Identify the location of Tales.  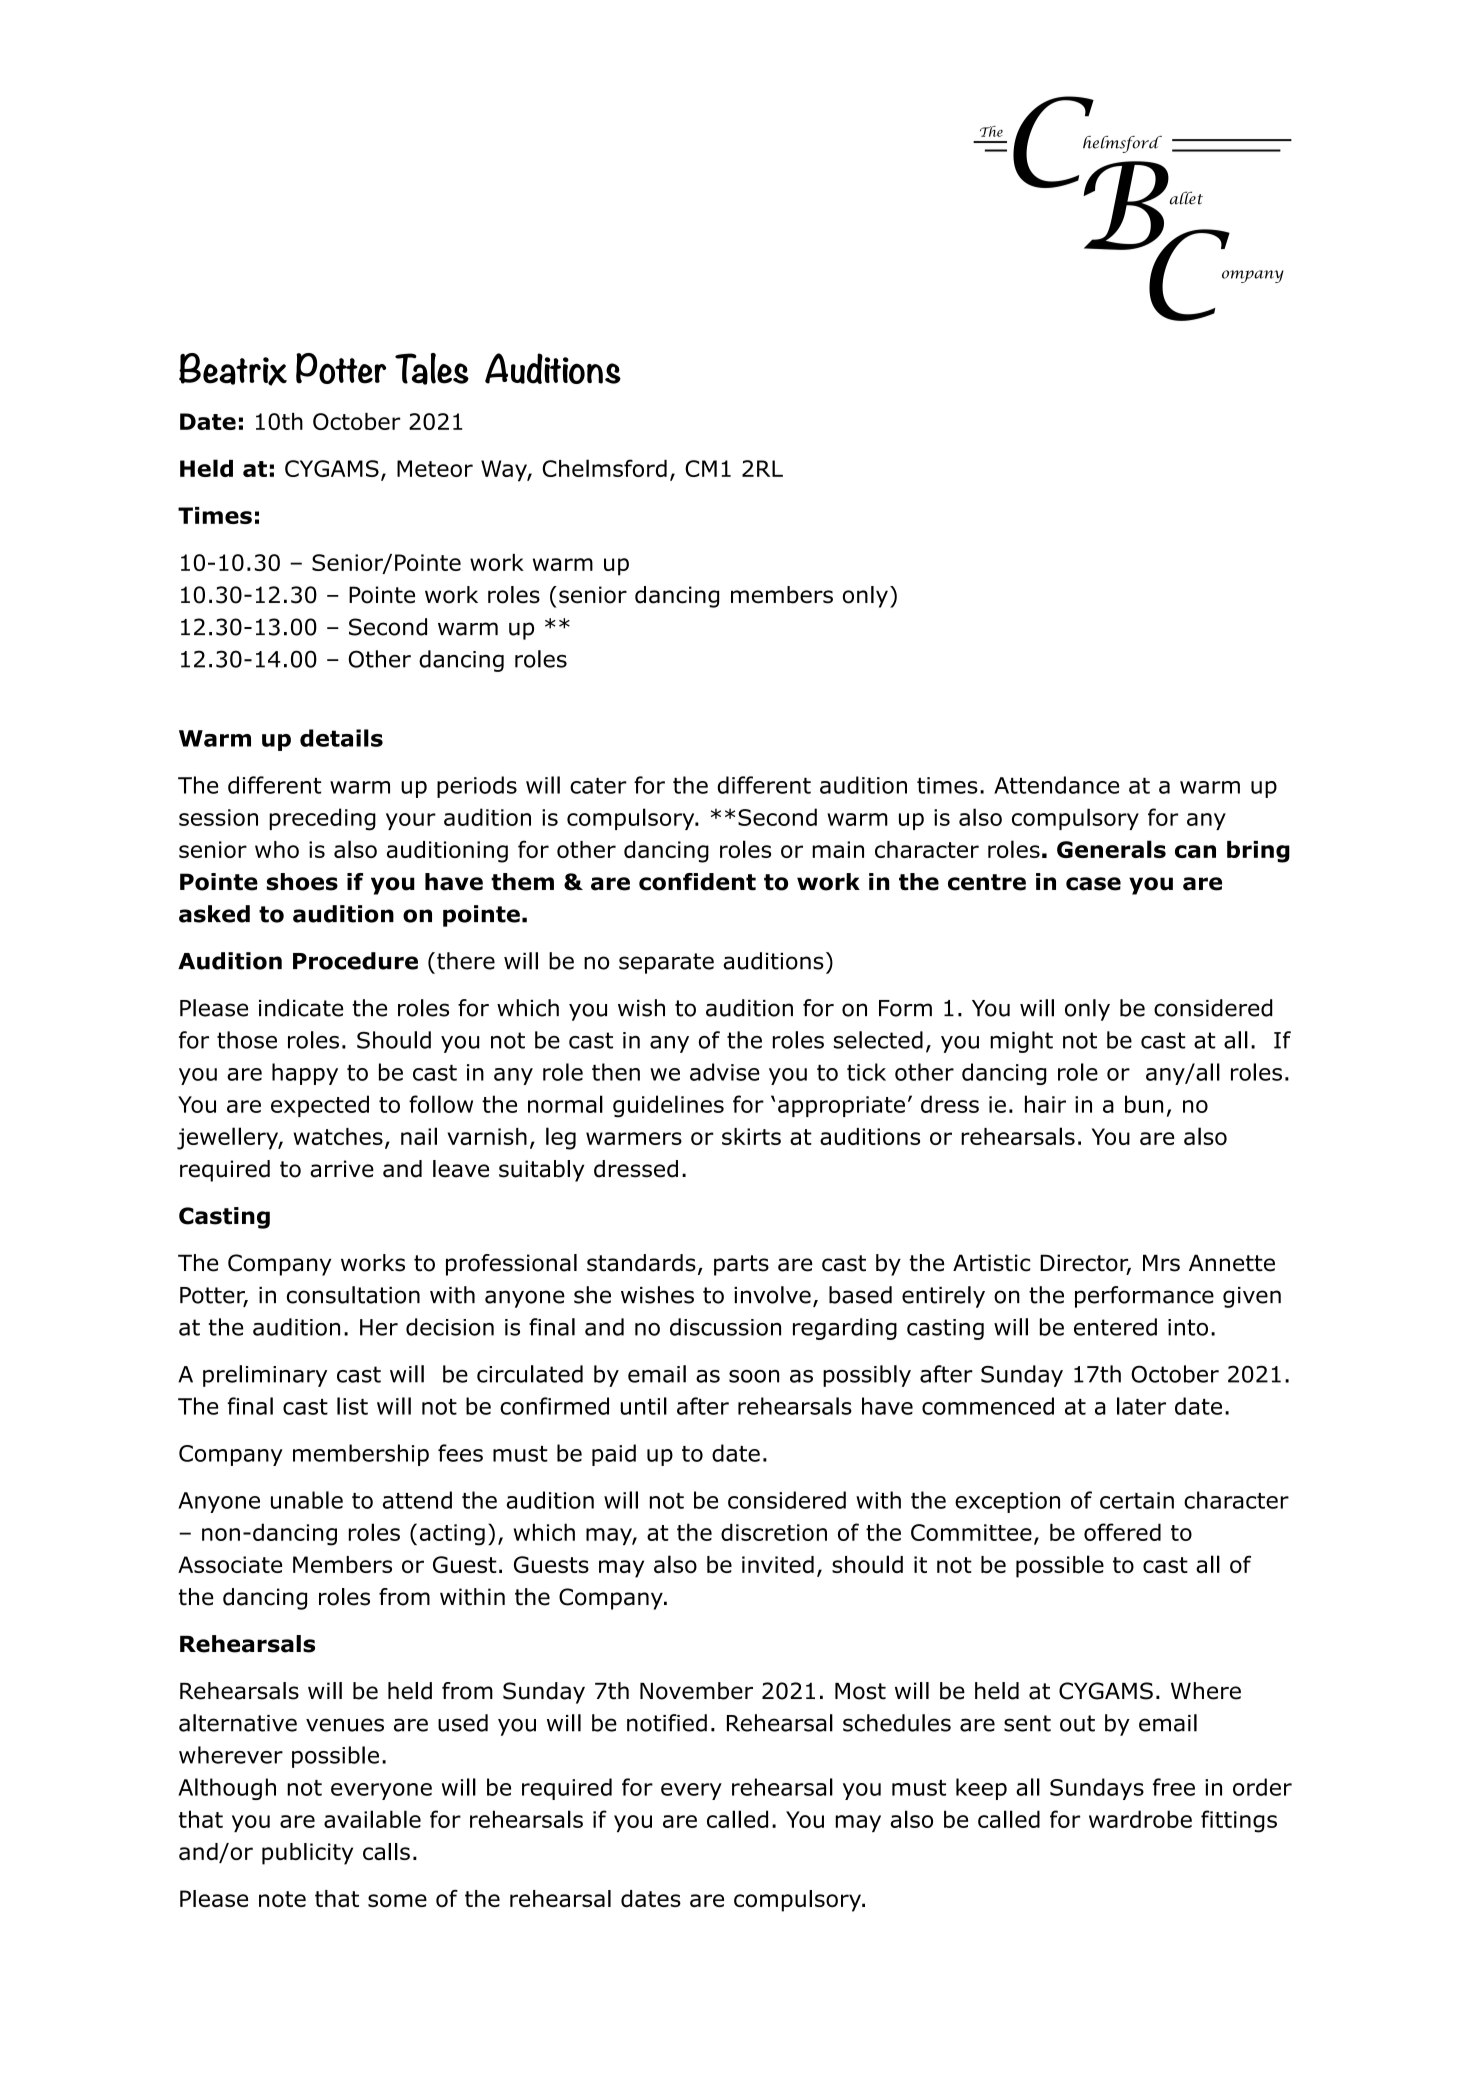
(432, 369).
